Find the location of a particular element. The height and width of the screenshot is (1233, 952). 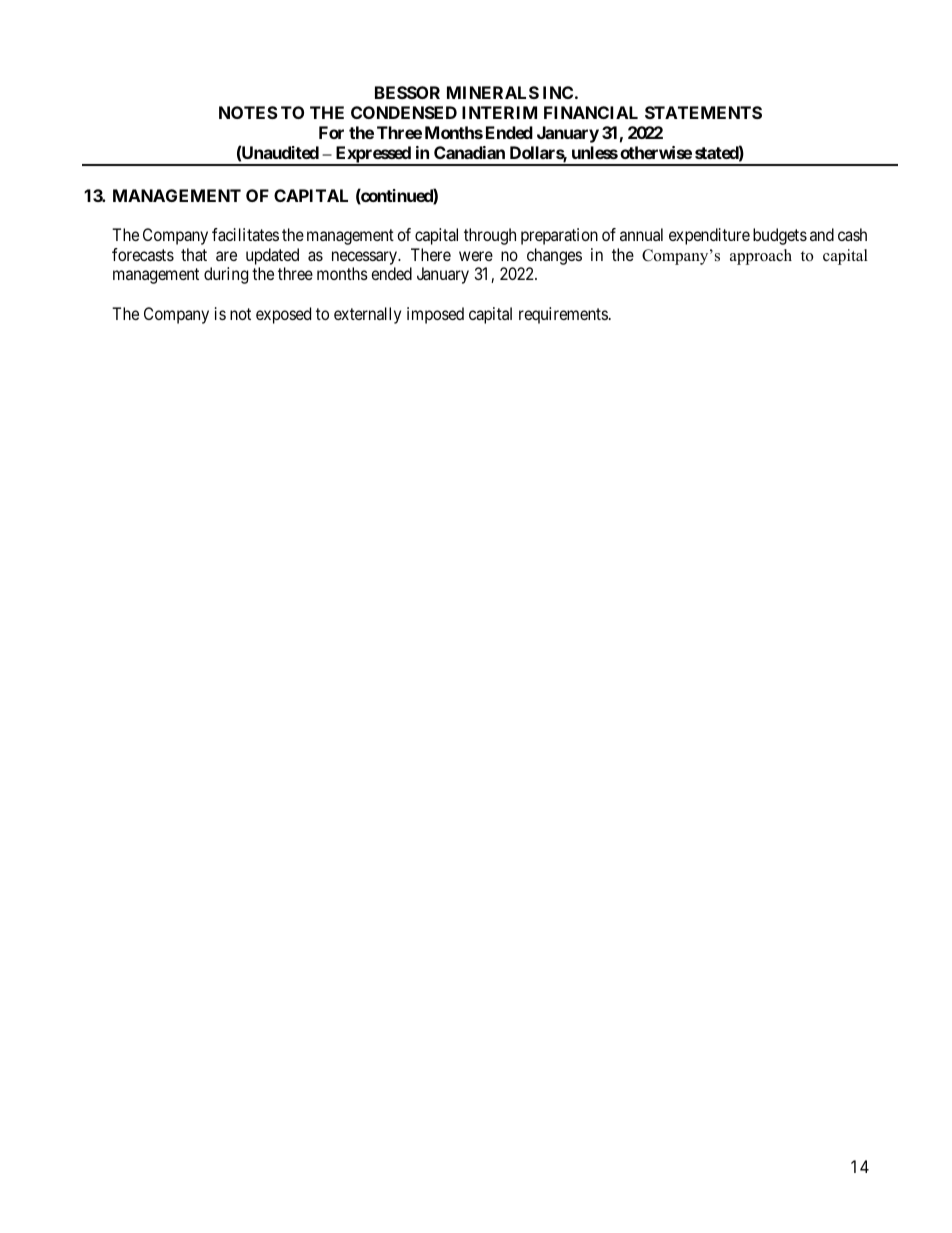

facilitates is located at coordinates (245, 234).
